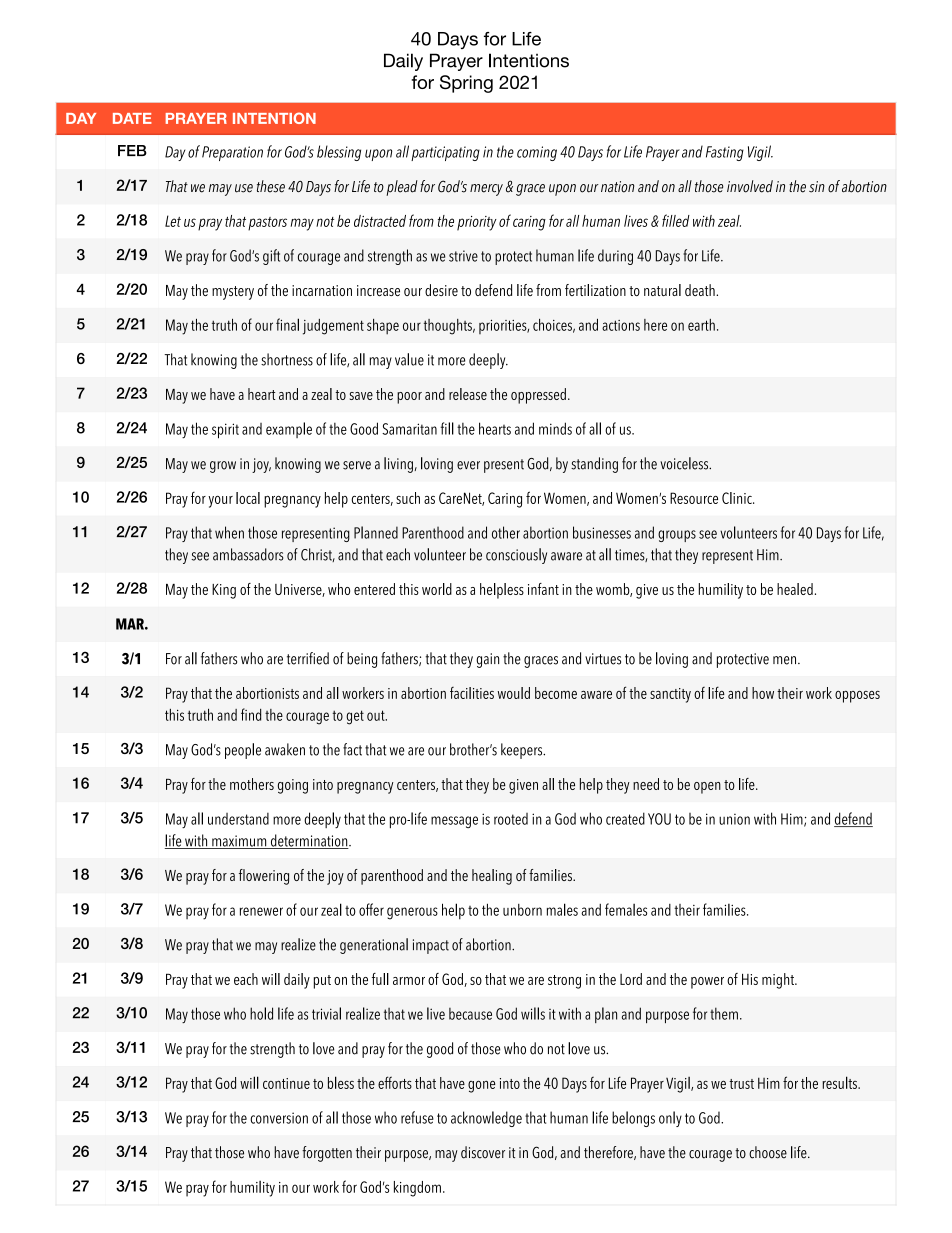 The image size is (952, 1233). I want to click on choose, so click(768, 1152).
